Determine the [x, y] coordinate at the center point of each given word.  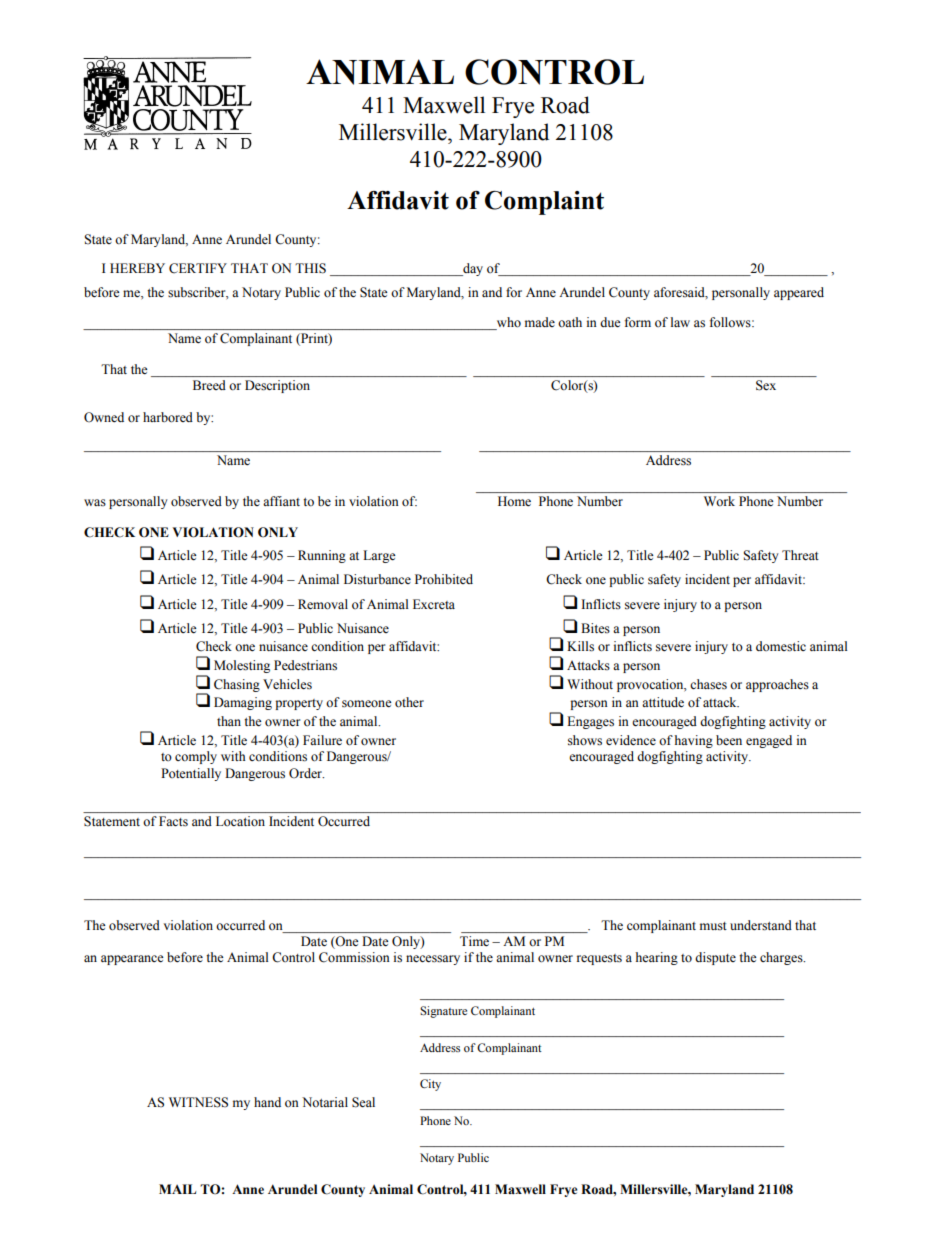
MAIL [177, 1189]
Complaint [544, 203]
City [430, 1085]
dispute [715, 958]
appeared [799, 293]
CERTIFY [198, 268]
